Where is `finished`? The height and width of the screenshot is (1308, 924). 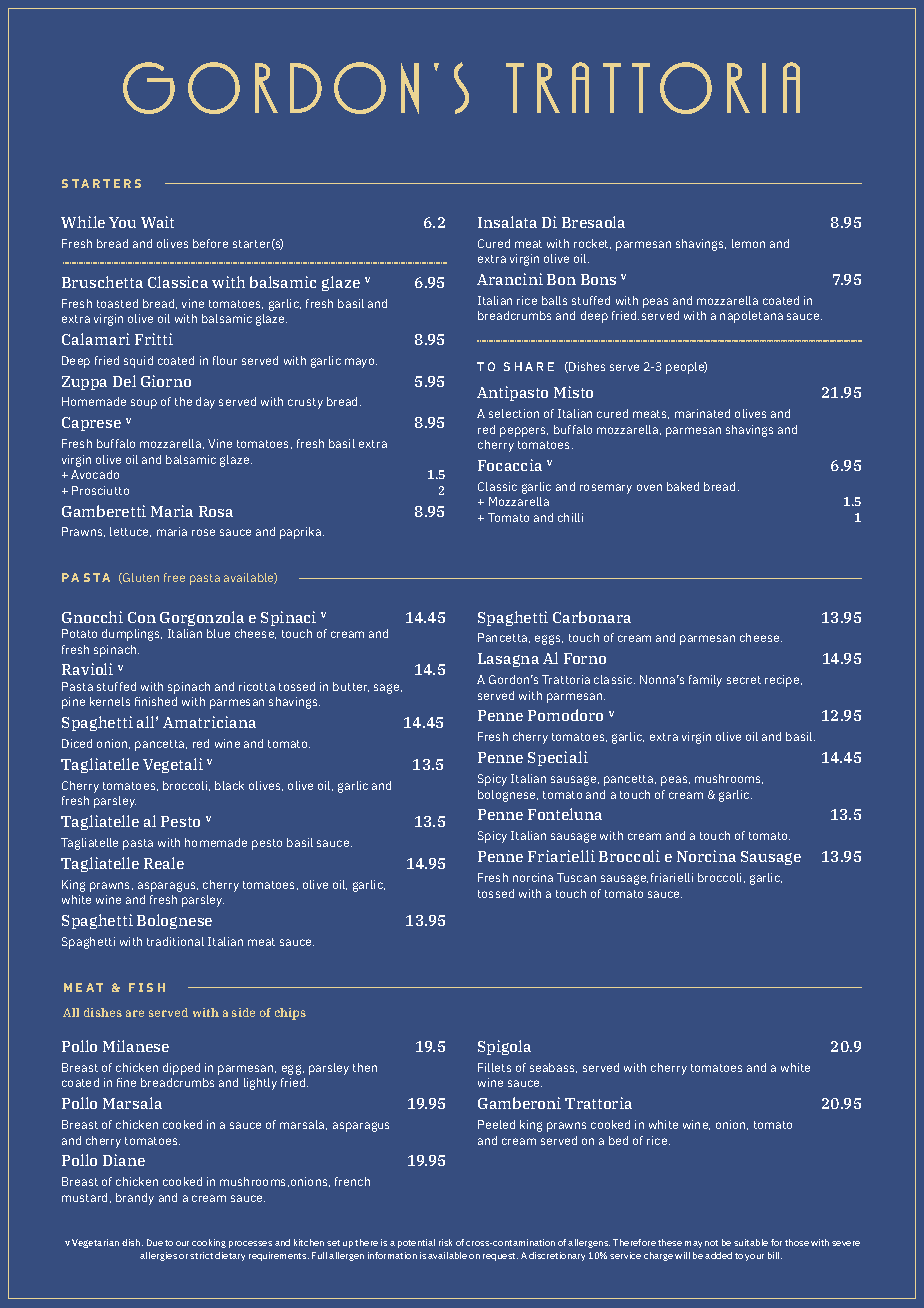
finished is located at coordinates (156, 701).
